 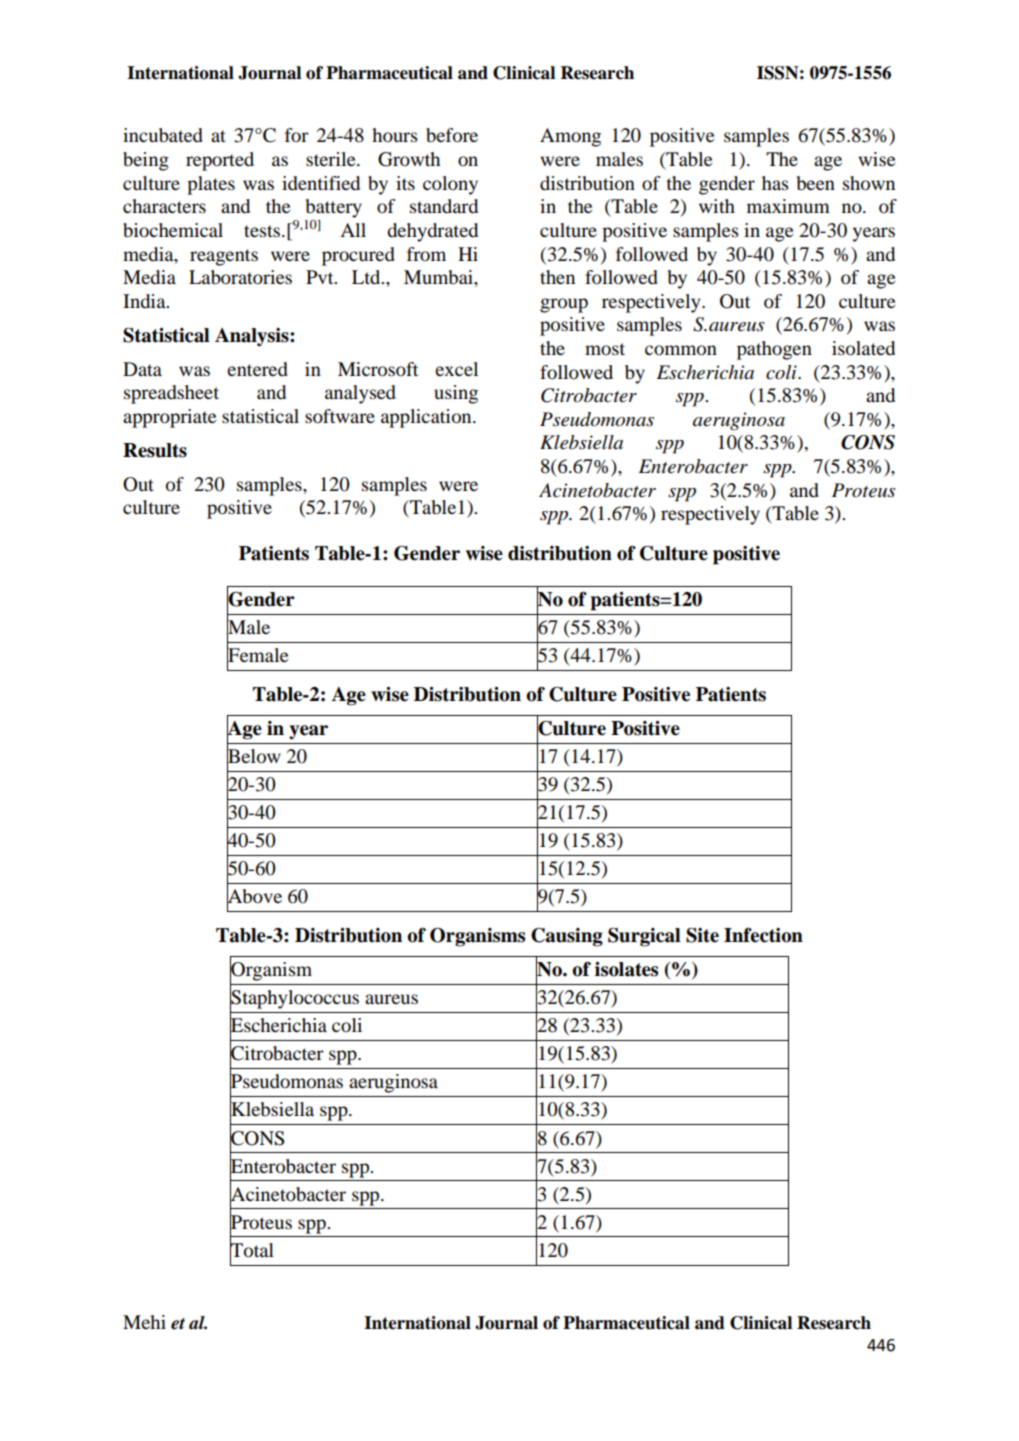 What do you see at coordinates (774, 350) in the screenshot?
I see `pathogen` at bounding box center [774, 350].
